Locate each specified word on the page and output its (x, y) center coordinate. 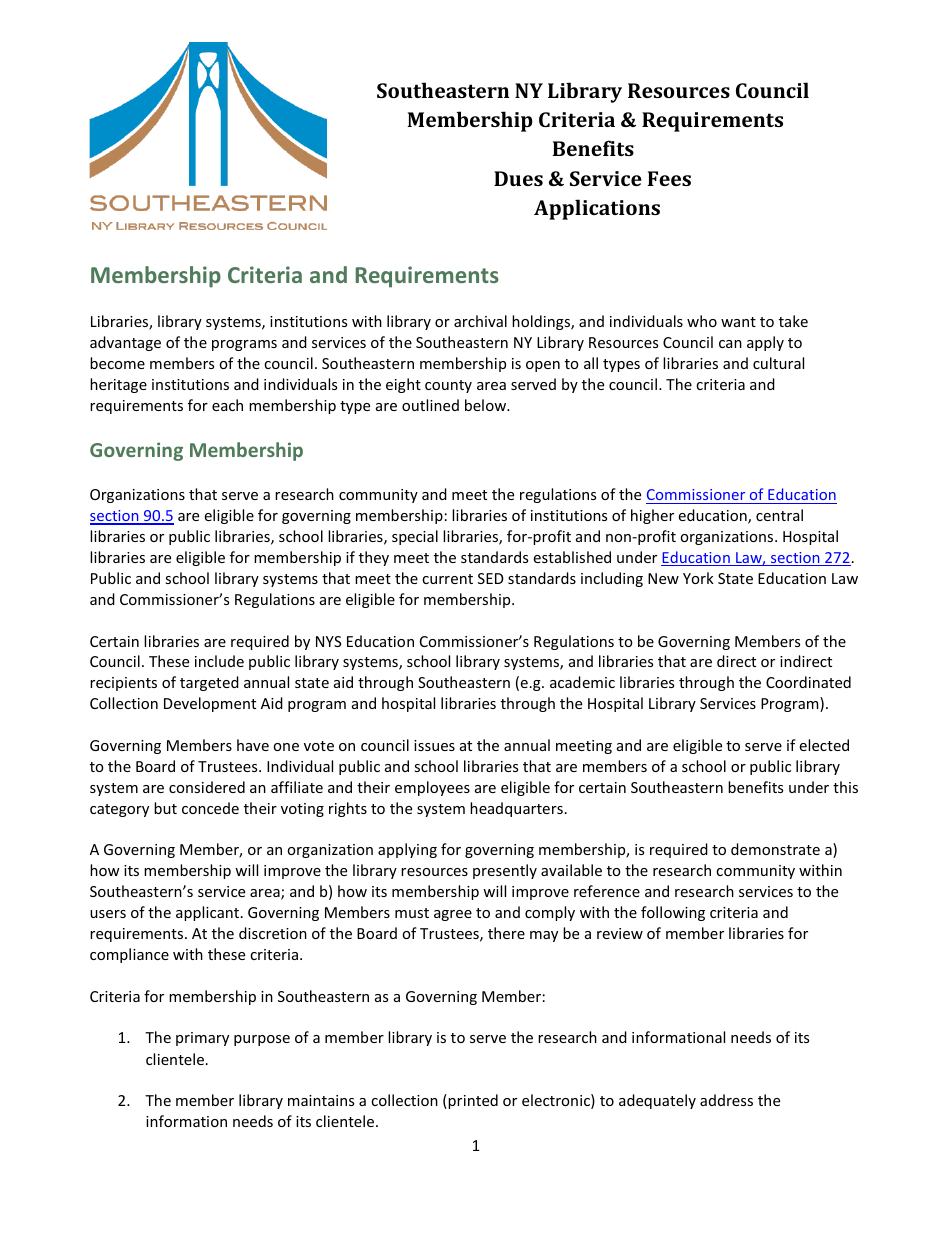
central (779, 515)
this (845, 787)
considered (207, 787)
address (726, 1100)
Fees (669, 178)
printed (472, 1101)
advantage (125, 343)
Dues (518, 178)
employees (432, 788)
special (415, 537)
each (227, 405)
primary (202, 1039)
